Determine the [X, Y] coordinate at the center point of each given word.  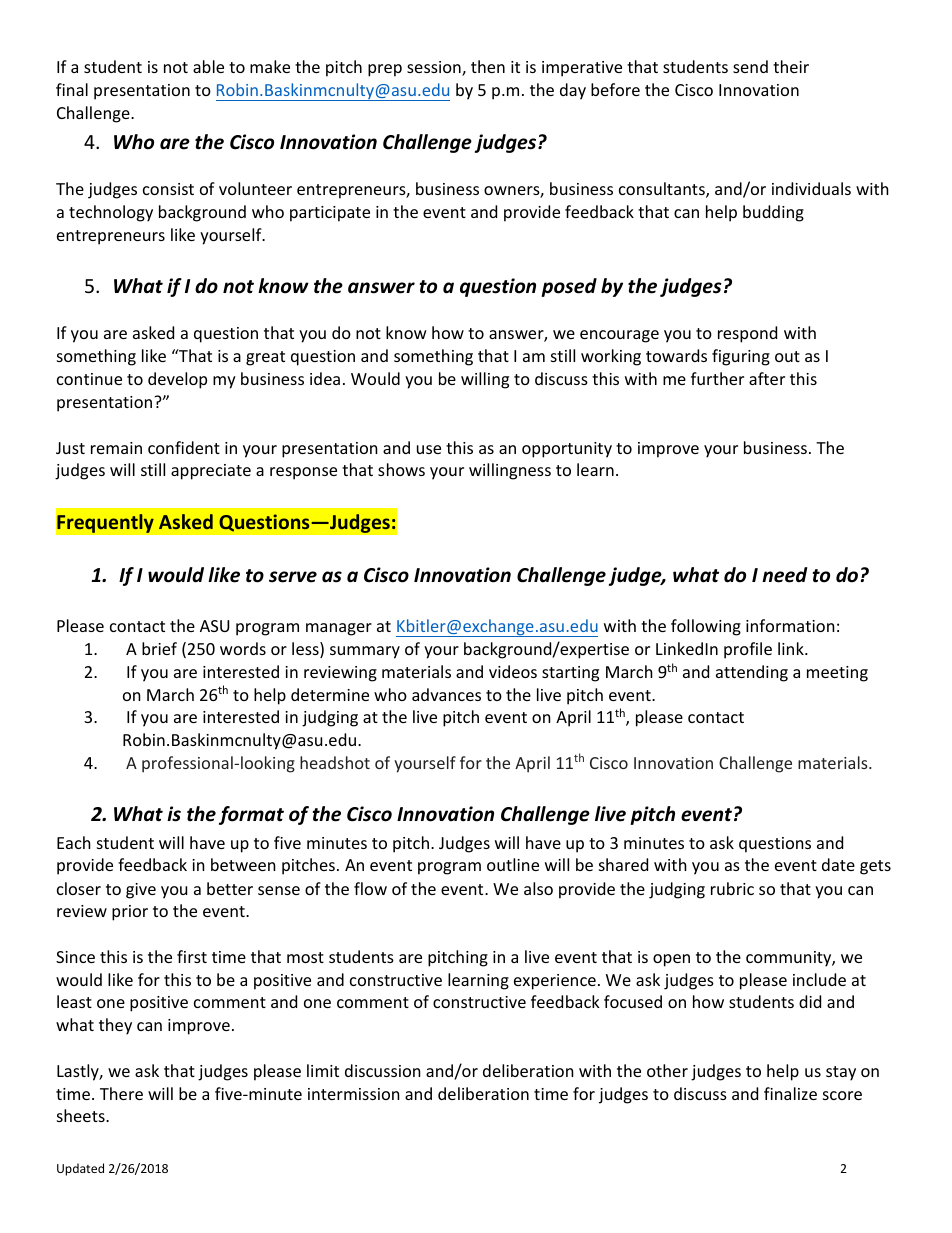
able [208, 66]
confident [184, 447]
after [767, 378]
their [791, 66]
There [121, 1093]
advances [446, 694]
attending [752, 673]
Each [74, 842]
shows [401, 469]
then [488, 66]
